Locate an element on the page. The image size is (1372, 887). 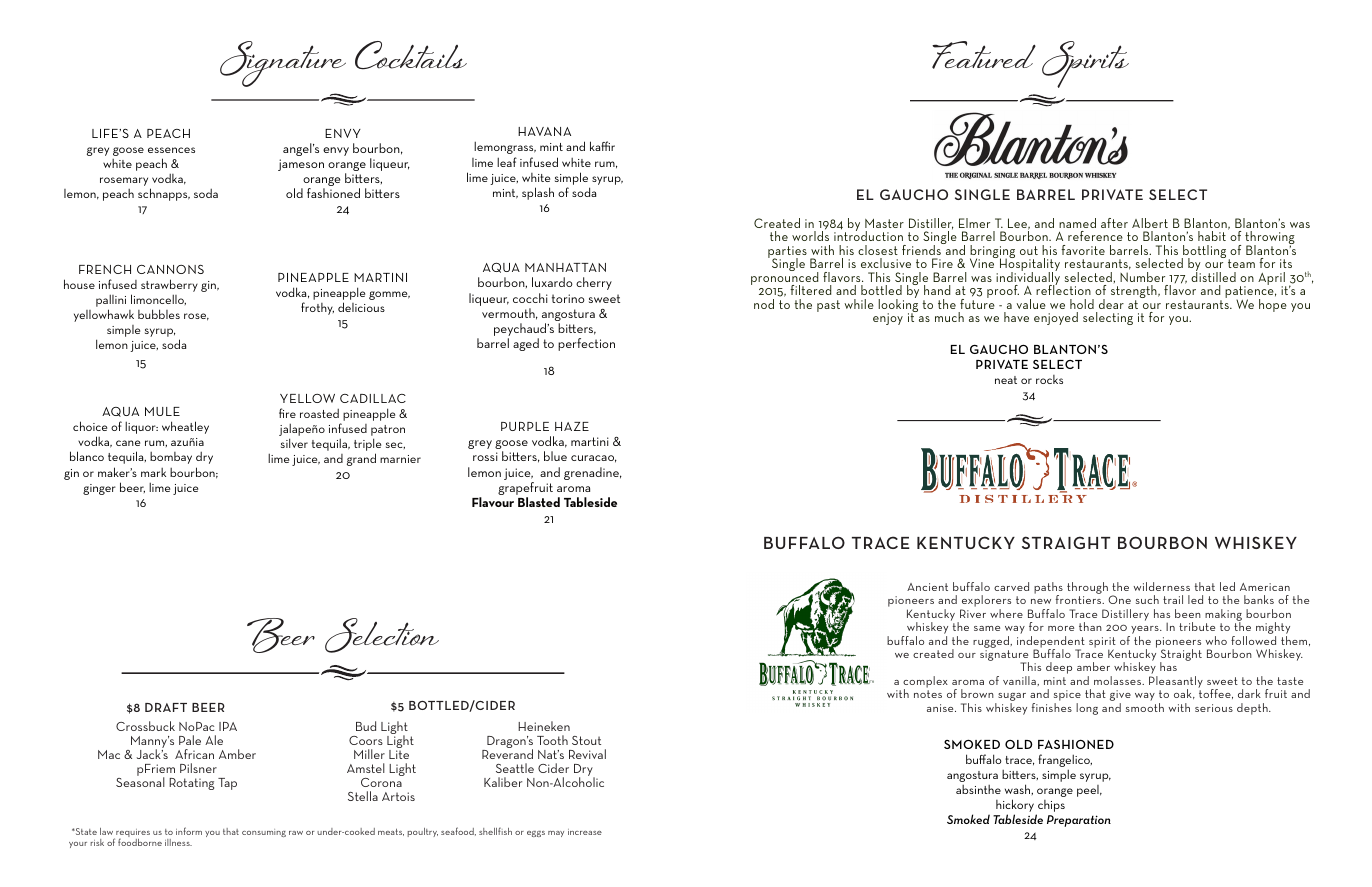
Featured is located at coordinates (984, 55).
